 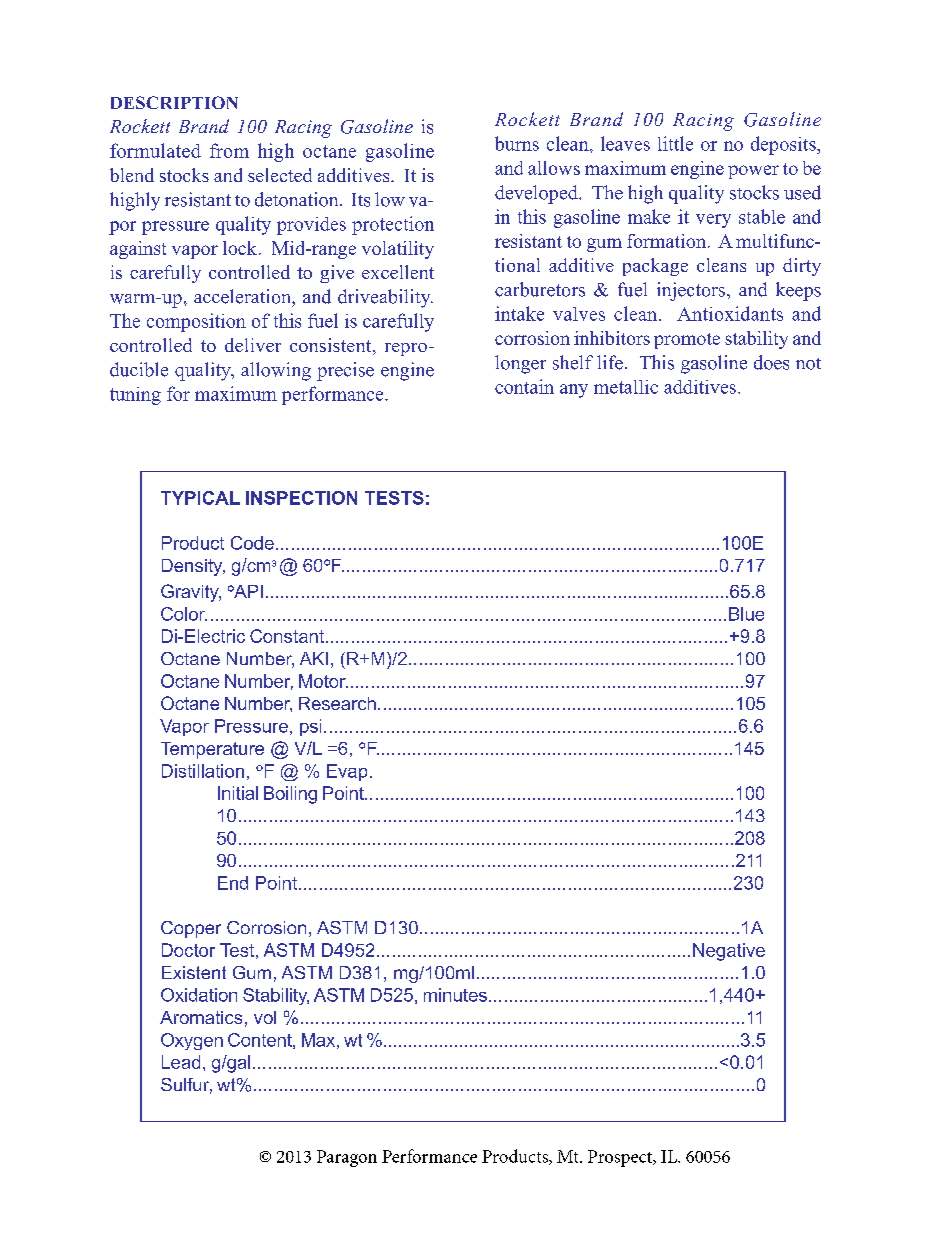 What do you see at coordinates (229, 150) in the screenshot?
I see `from` at bounding box center [229, 150].
